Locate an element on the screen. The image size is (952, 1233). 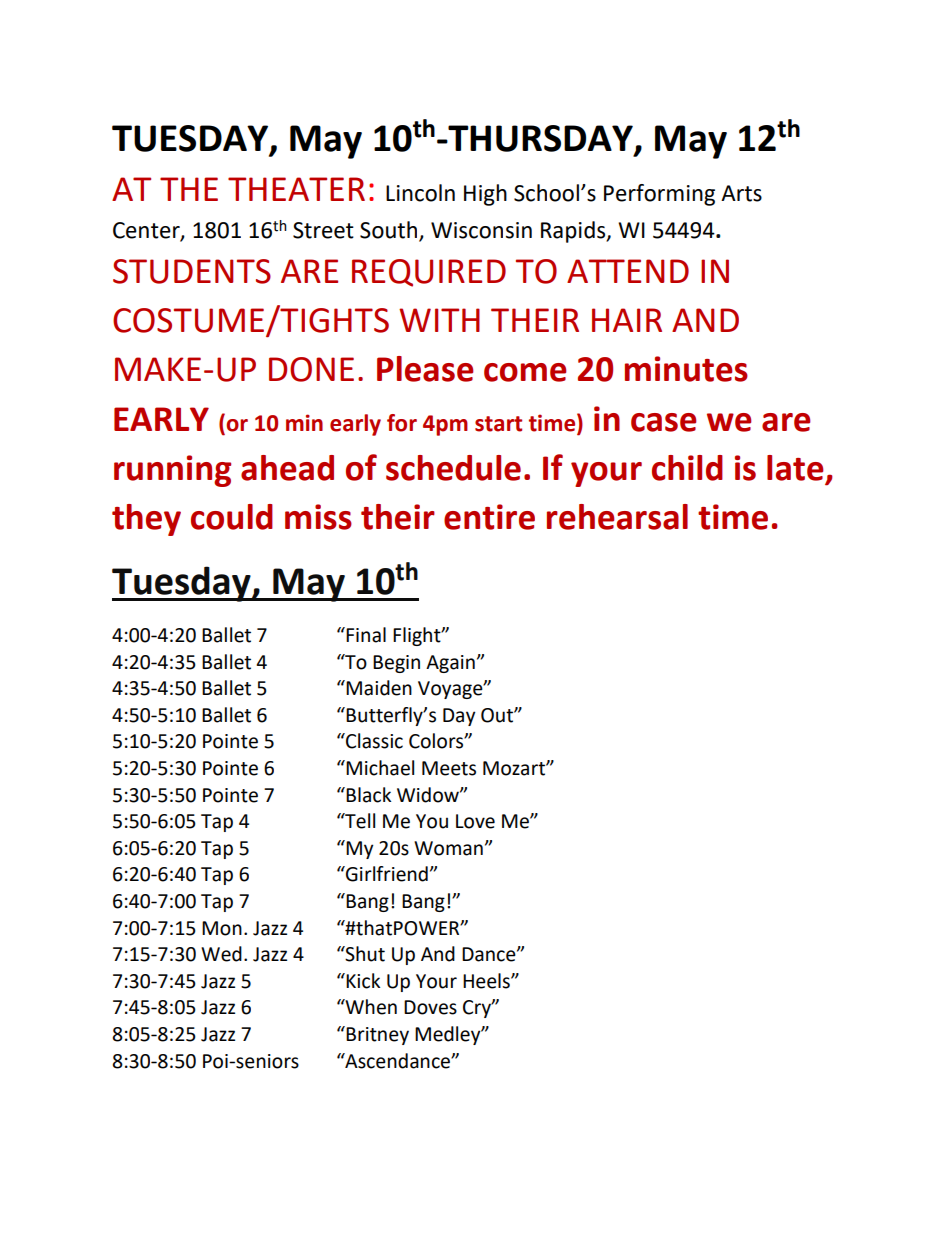
Final is located at coordinates (366, 635).
